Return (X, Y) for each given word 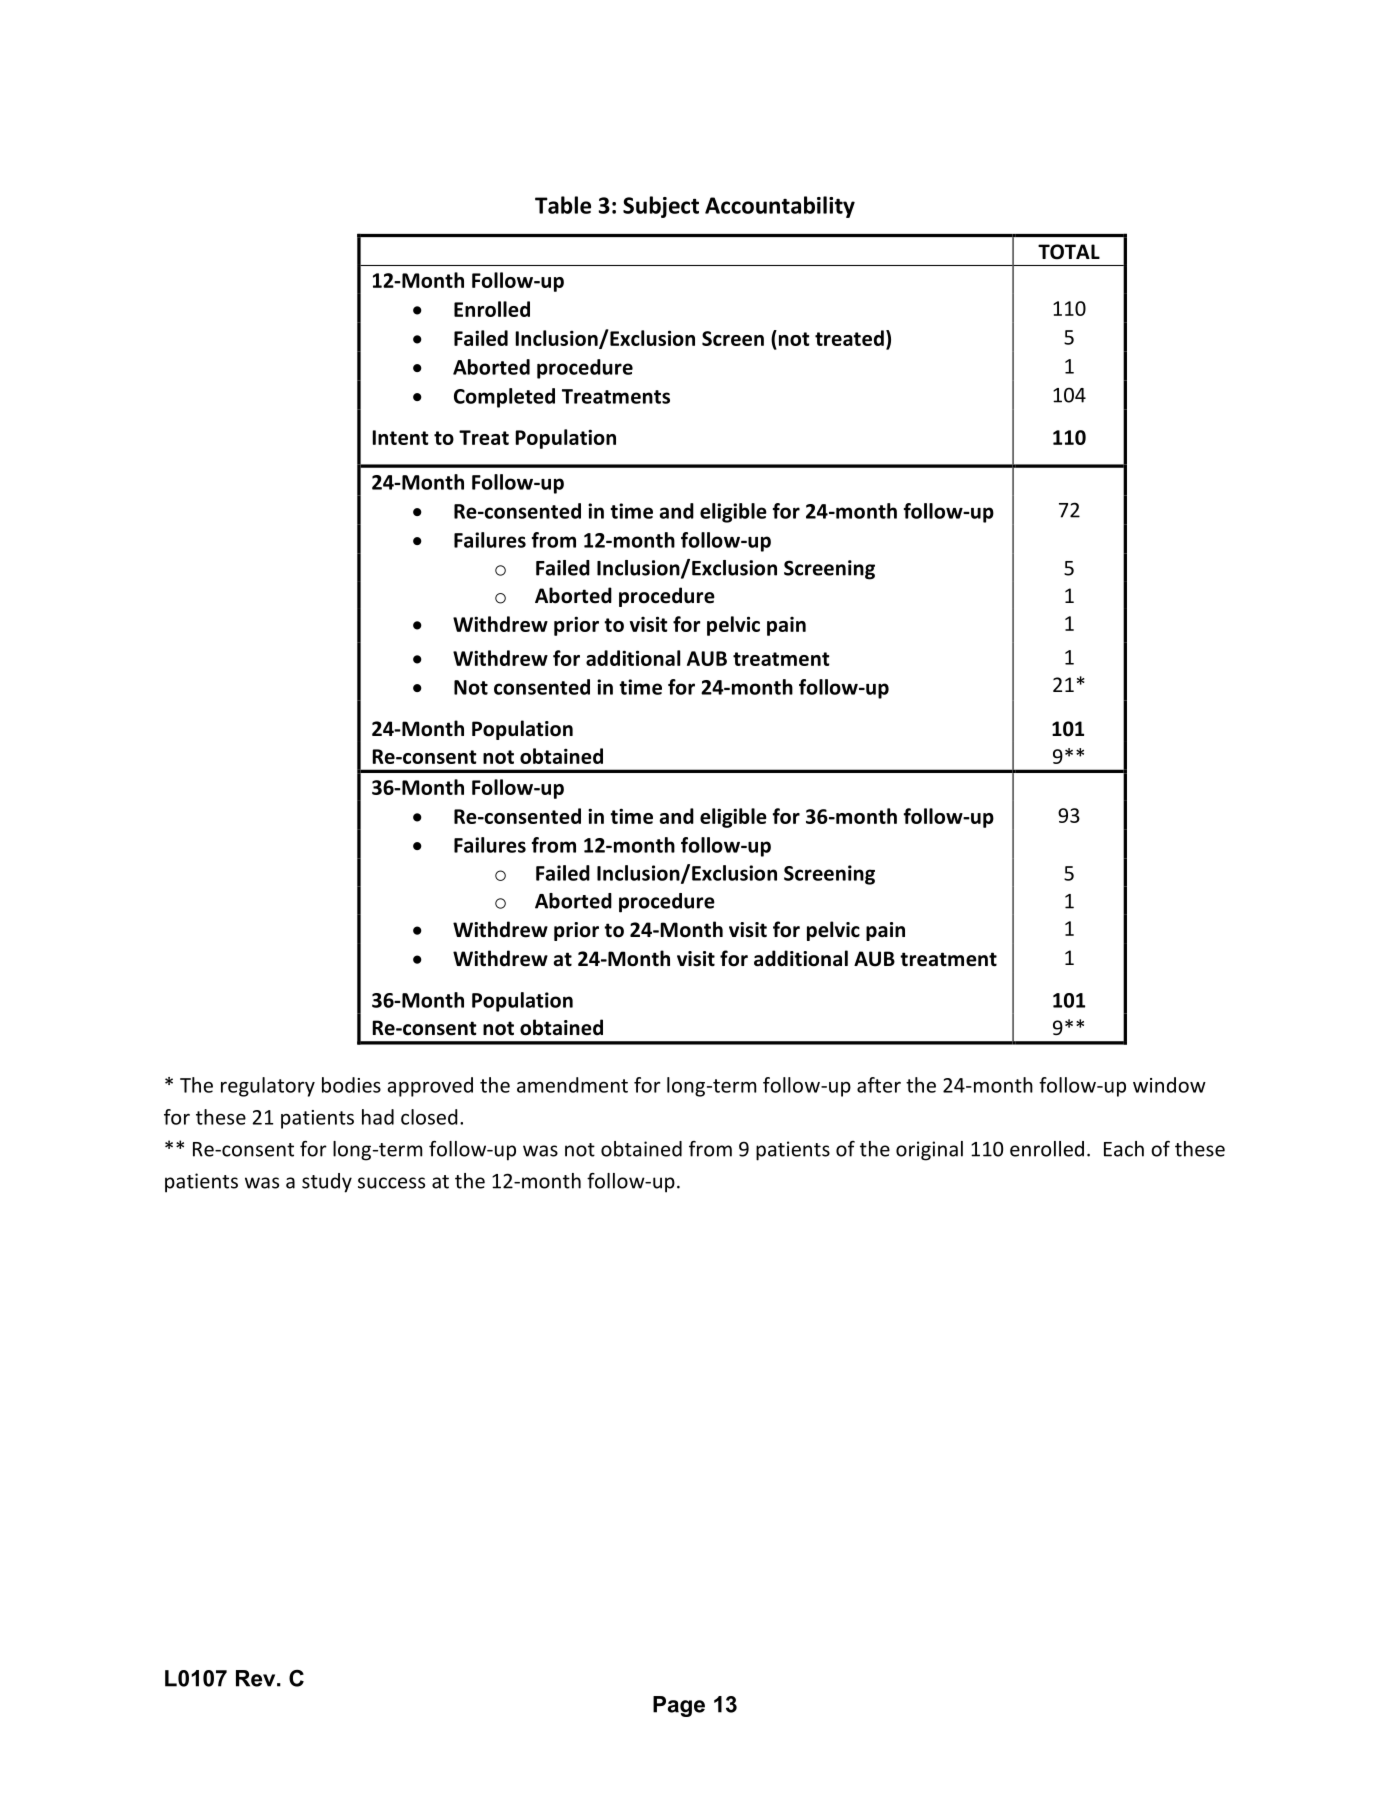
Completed (504, 398)
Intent (401, 437)
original (929, 1151)
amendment (572, 1085)
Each (1124, 1149)
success (391, 1183)
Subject (661, 207)
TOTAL (1069, 252)
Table (563, 205)
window (1169, 1085)
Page (679, 1706)
